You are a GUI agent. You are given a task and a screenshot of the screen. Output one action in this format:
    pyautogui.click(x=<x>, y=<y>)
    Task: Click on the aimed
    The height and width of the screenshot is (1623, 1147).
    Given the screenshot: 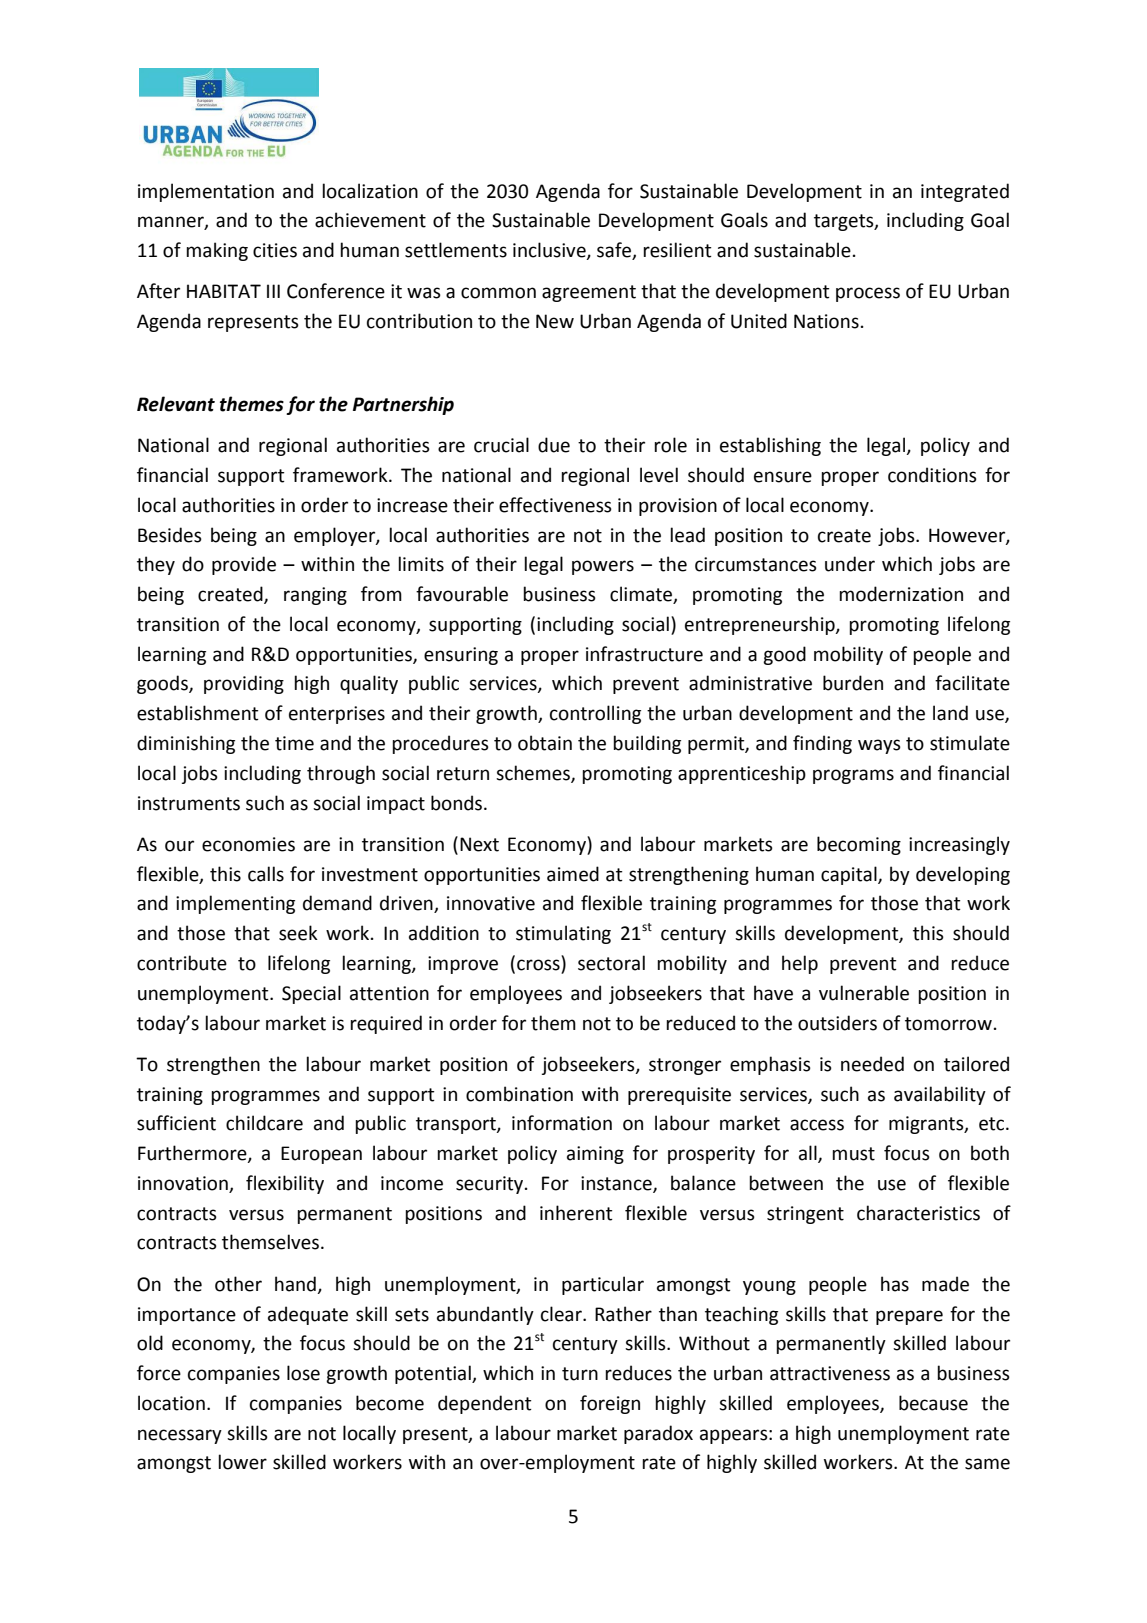 What is the action you would take?
    pyautogui.click(x=573, y=874)
